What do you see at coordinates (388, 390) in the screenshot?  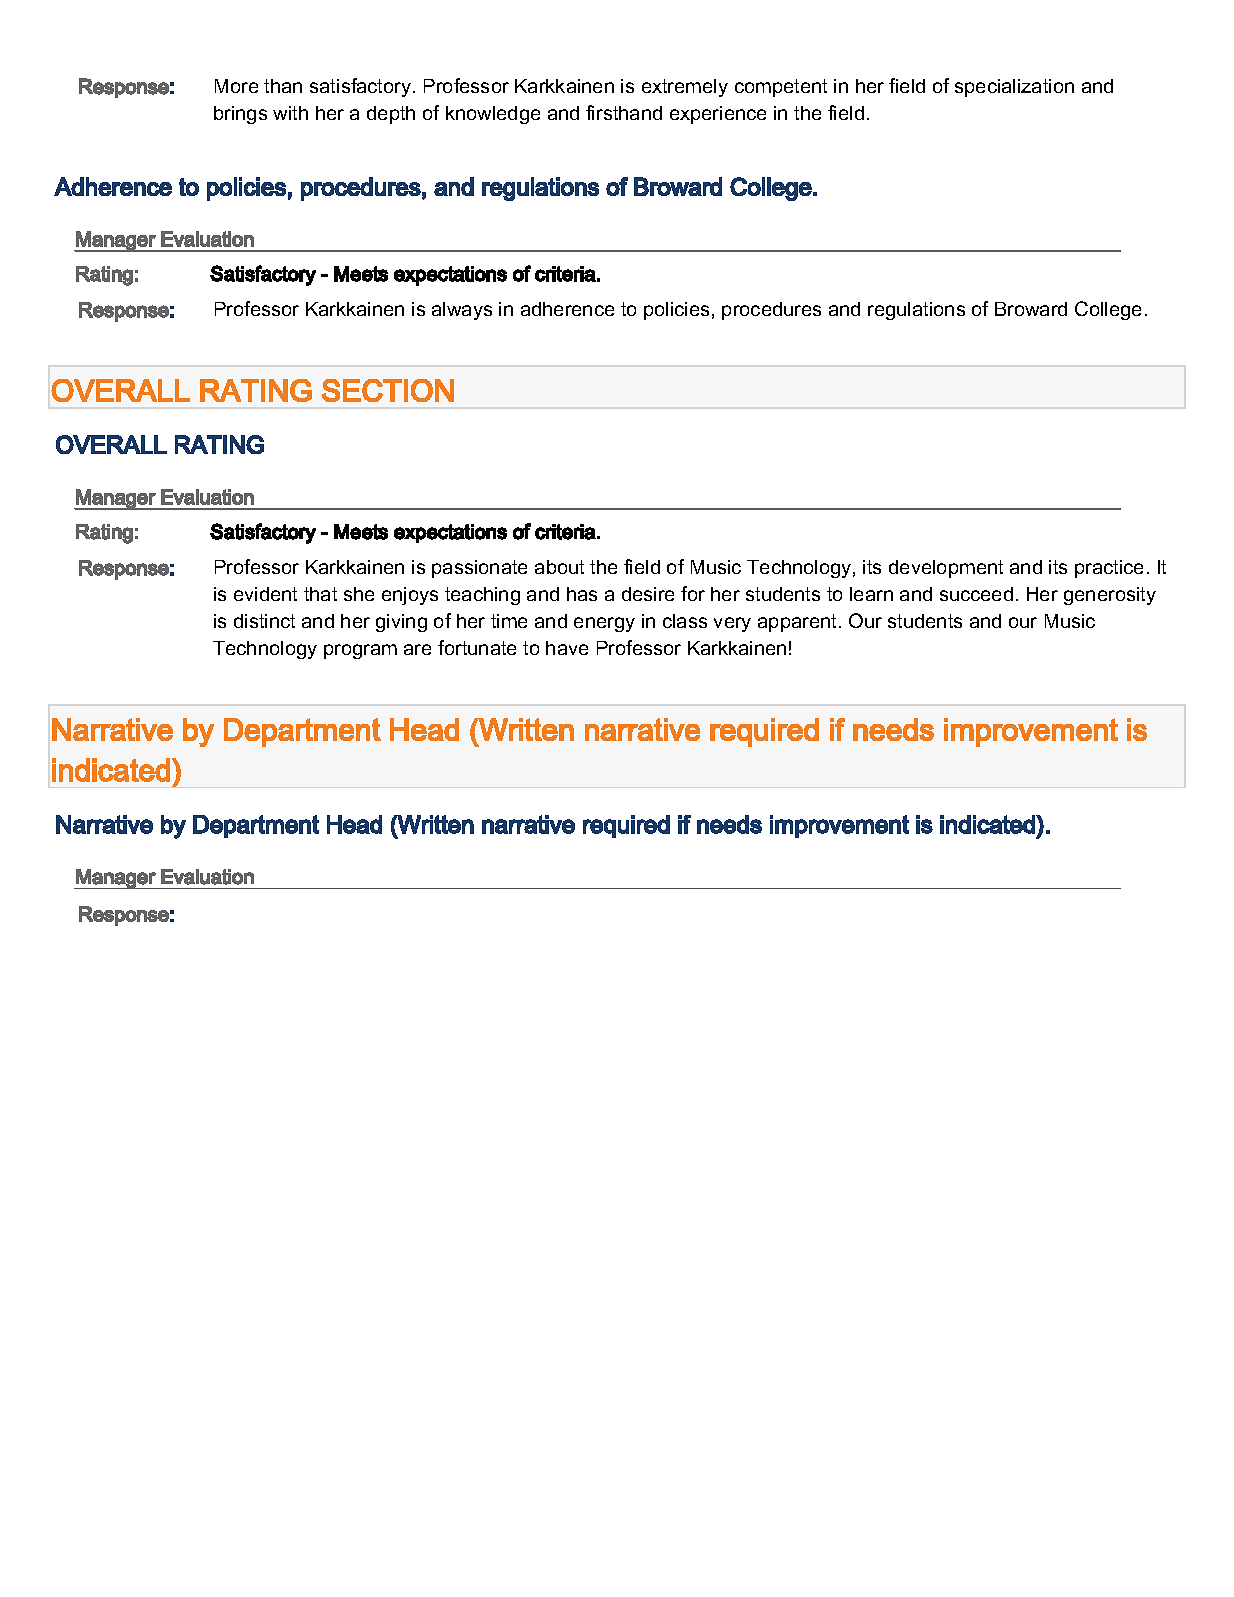 I see `SECTION` at bounding box center [388, 390].
